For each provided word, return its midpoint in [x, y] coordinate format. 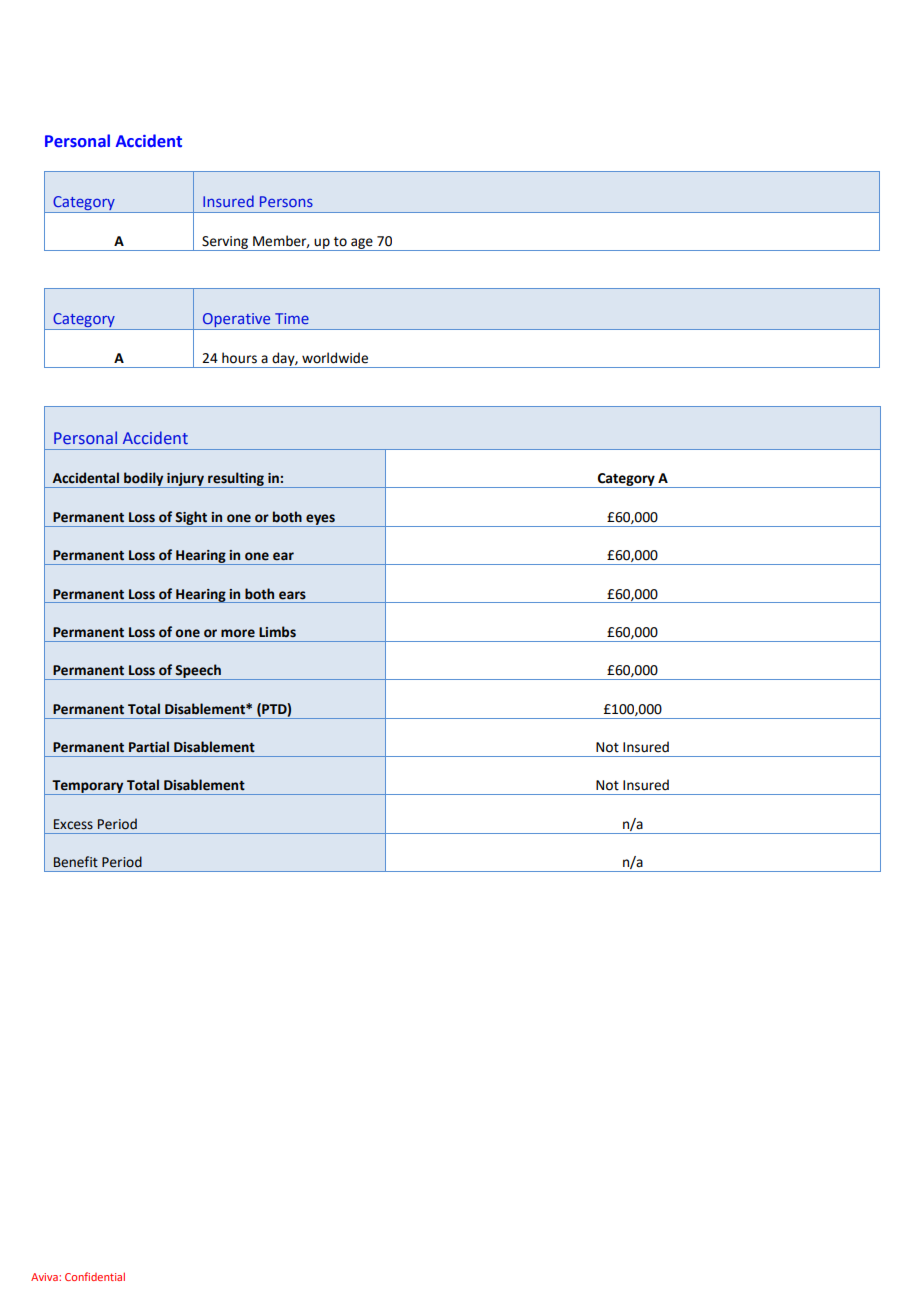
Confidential [95, 1276]
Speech [198, 672]
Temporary [88, 787]
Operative [237, 321]
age [362, 244]
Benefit [76, 862]
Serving [225, 243]
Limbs [277, 632]
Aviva [45, 1277]
